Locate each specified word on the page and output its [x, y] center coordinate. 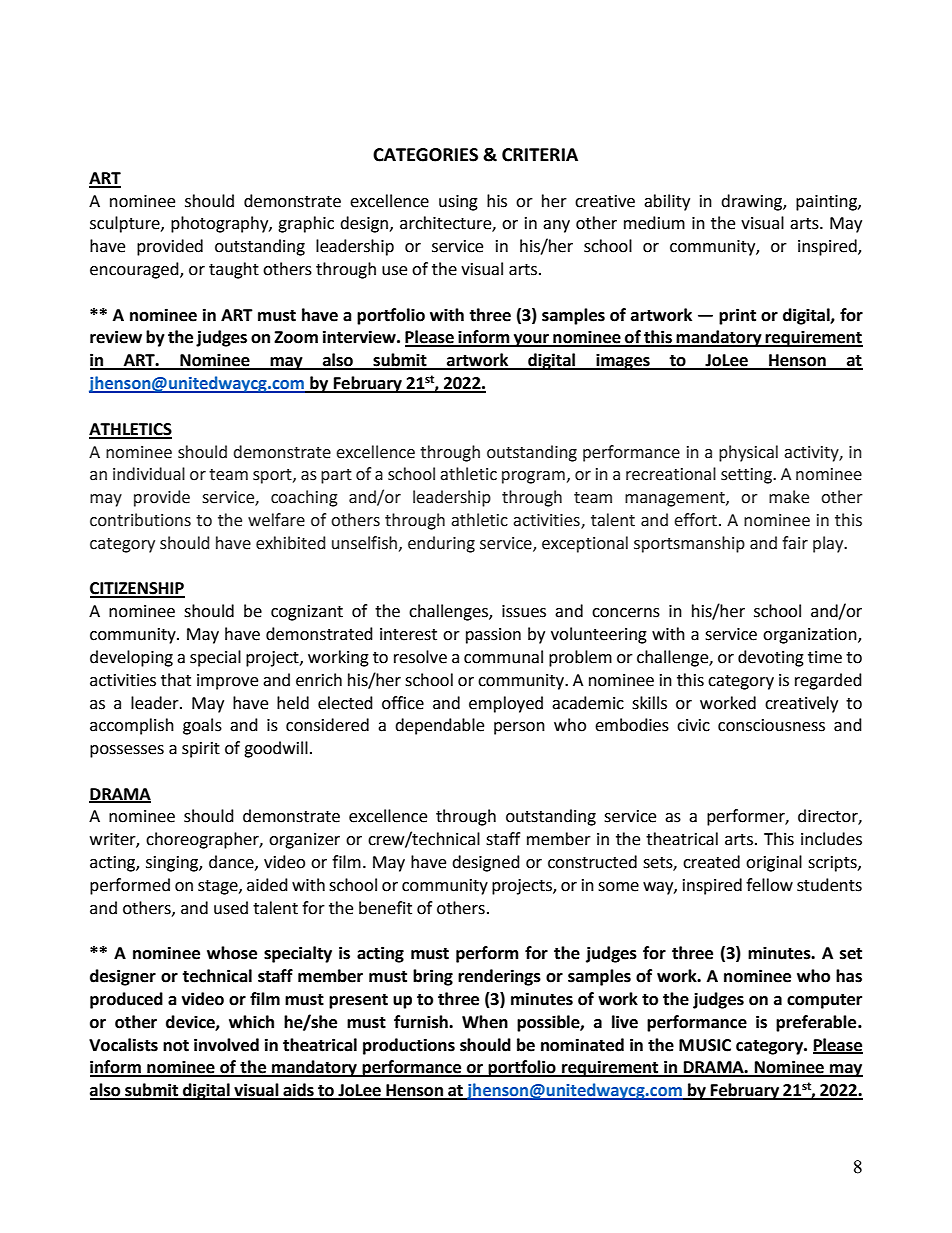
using [458, 203]
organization [811, 636]
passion [493, 636]
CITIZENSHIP [137, 589]
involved [226, 1045]
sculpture [126, 224]
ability [667, 202]
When [485, 1022]
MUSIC [705, 1045]
